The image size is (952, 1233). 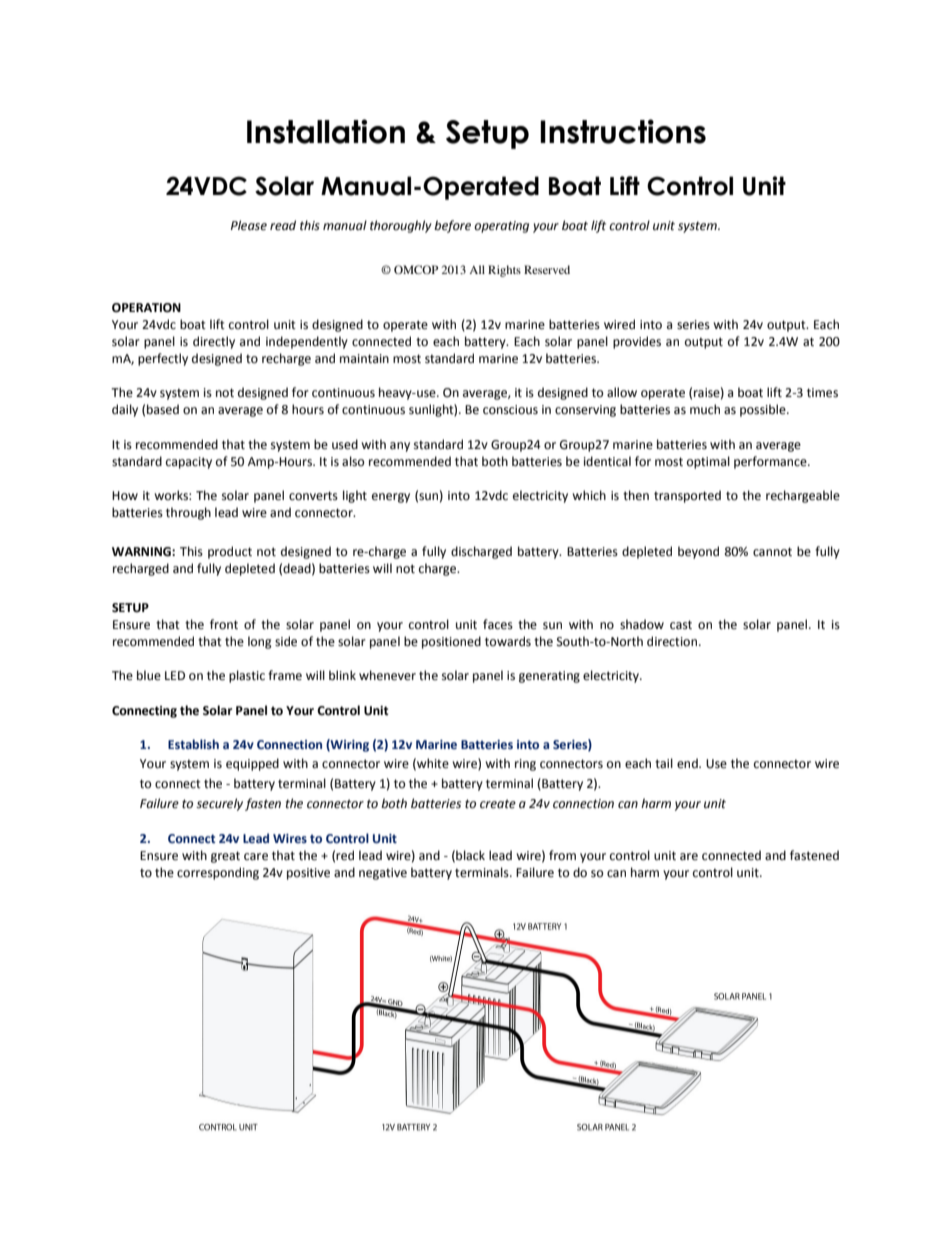 What do you see at coordinates (326, 131) in the screenshot?
I see `Installation` at bounding box center [326, 131].
